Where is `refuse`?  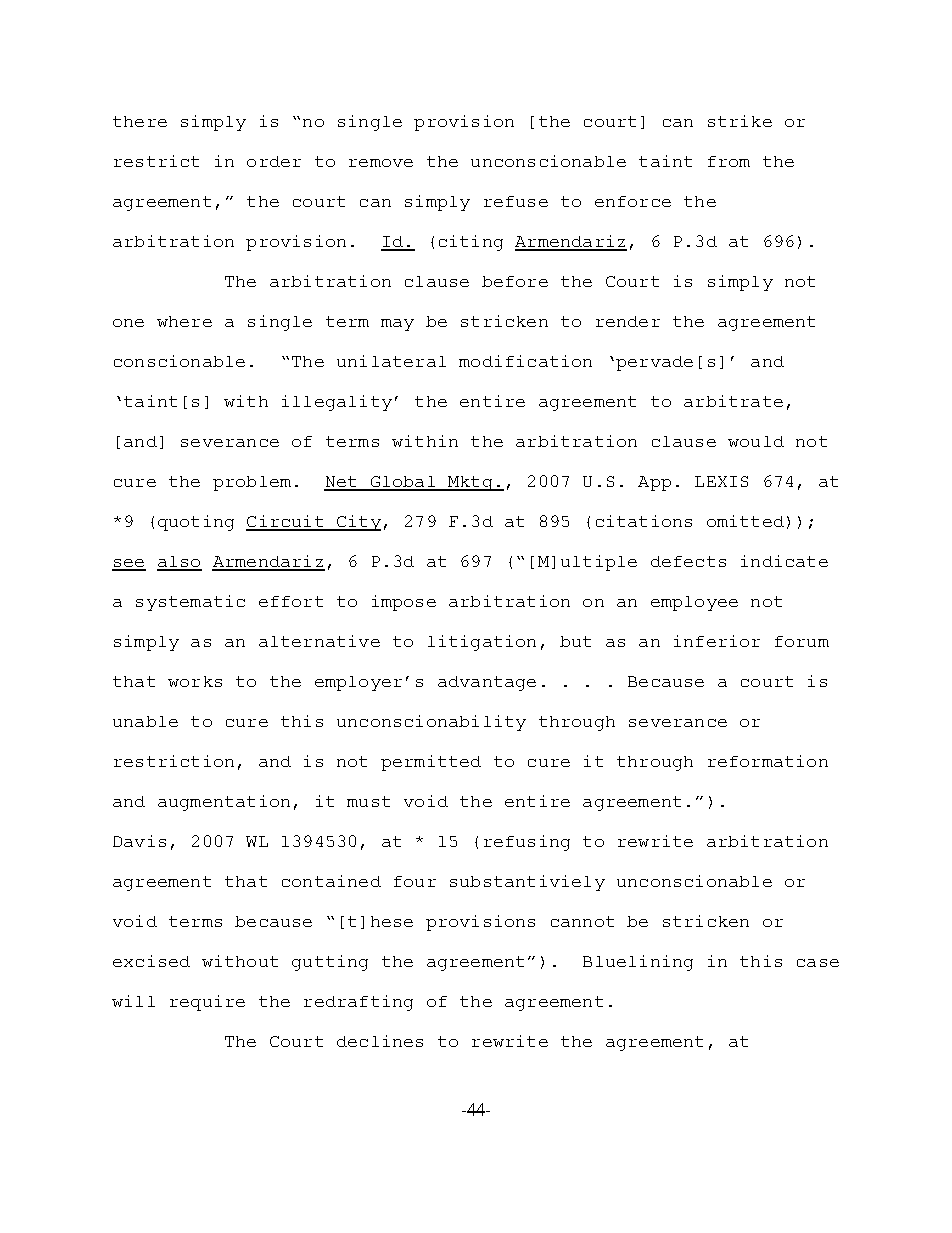
refuse is located at coordinates (516, 201).
